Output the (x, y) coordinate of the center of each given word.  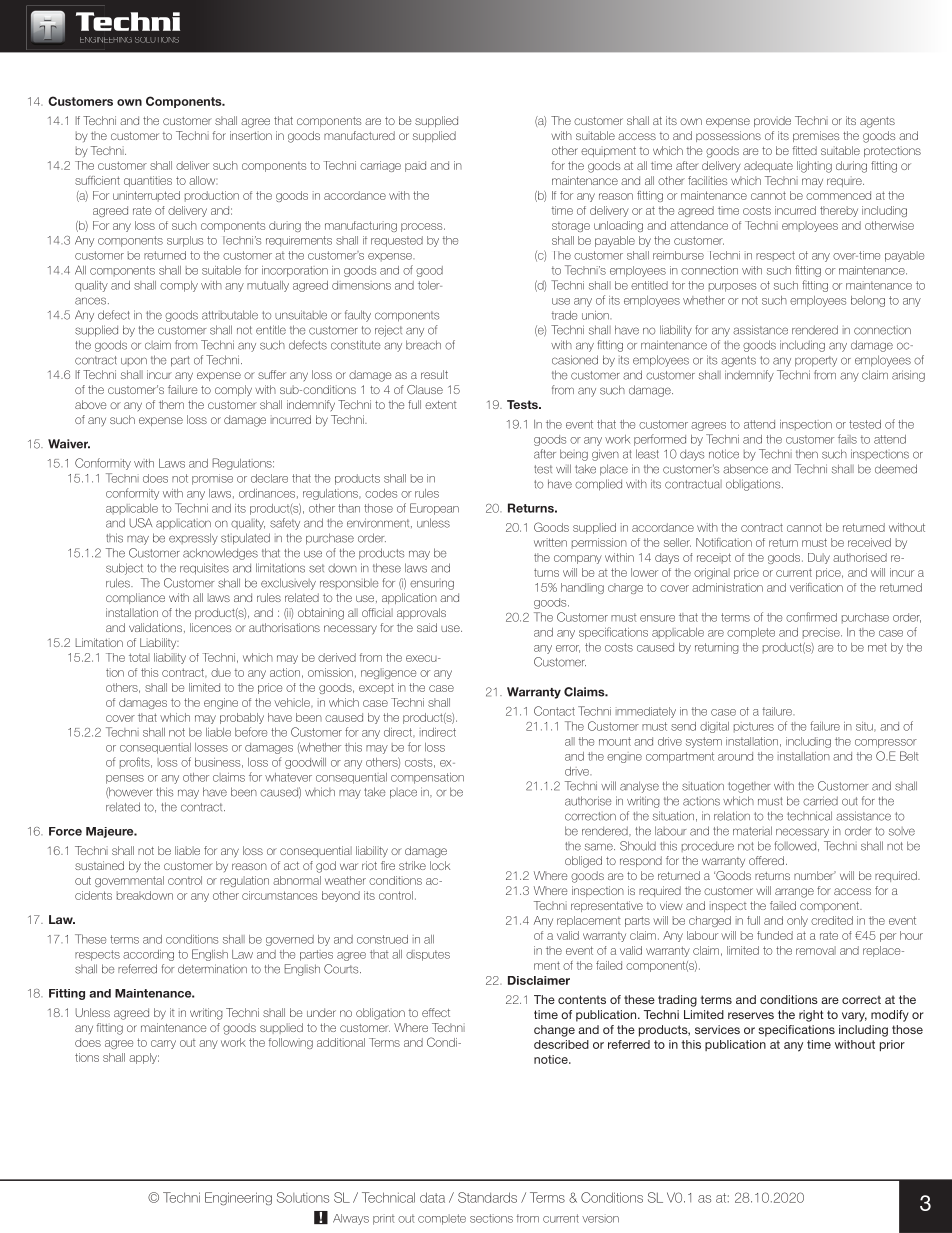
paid (415, 166)
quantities (148, 181)
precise (822, 633)
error (568, 649)
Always (351, 1219)
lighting (814, 167)
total (139, 657)
